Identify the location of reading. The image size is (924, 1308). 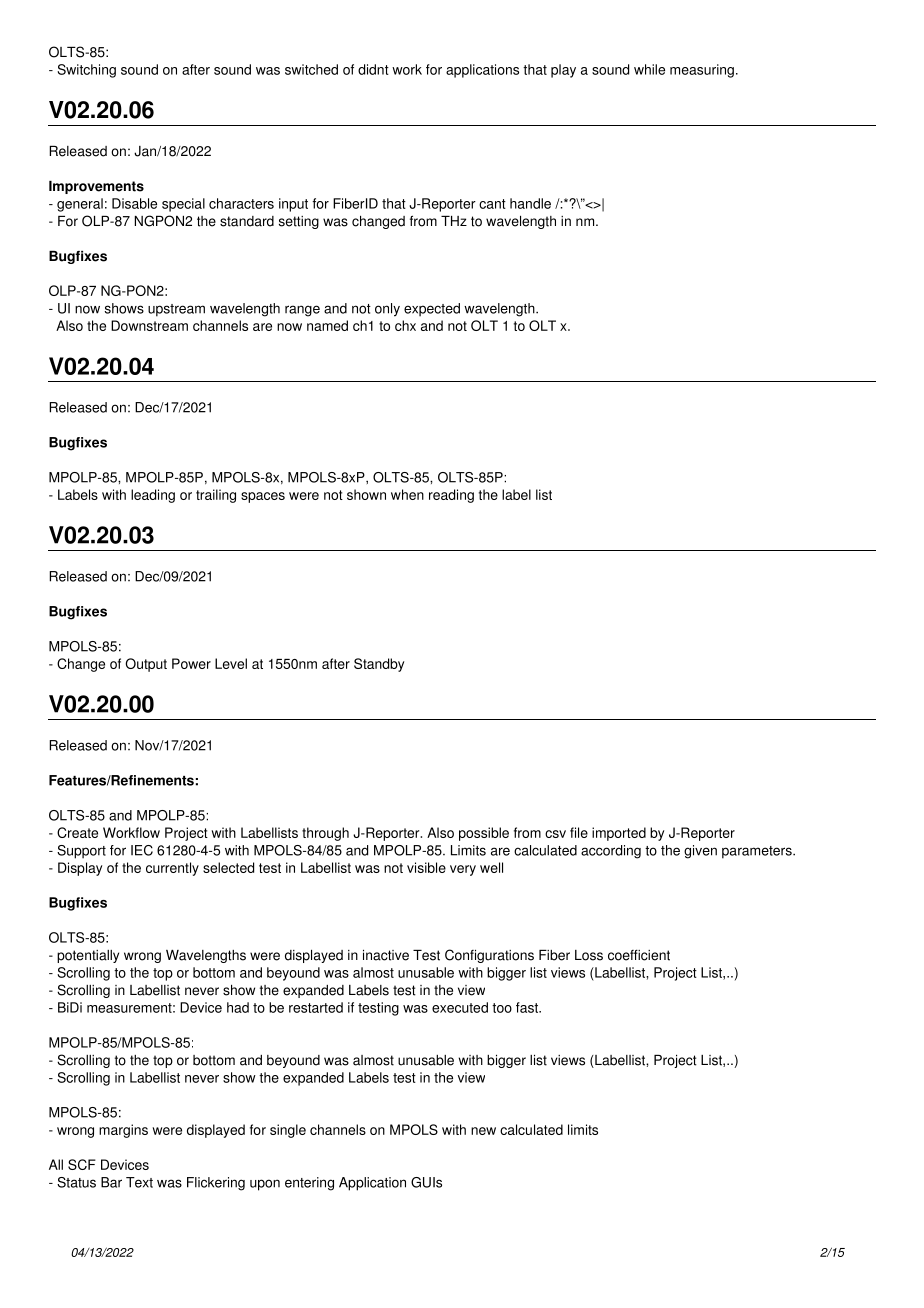
(451, 496).
